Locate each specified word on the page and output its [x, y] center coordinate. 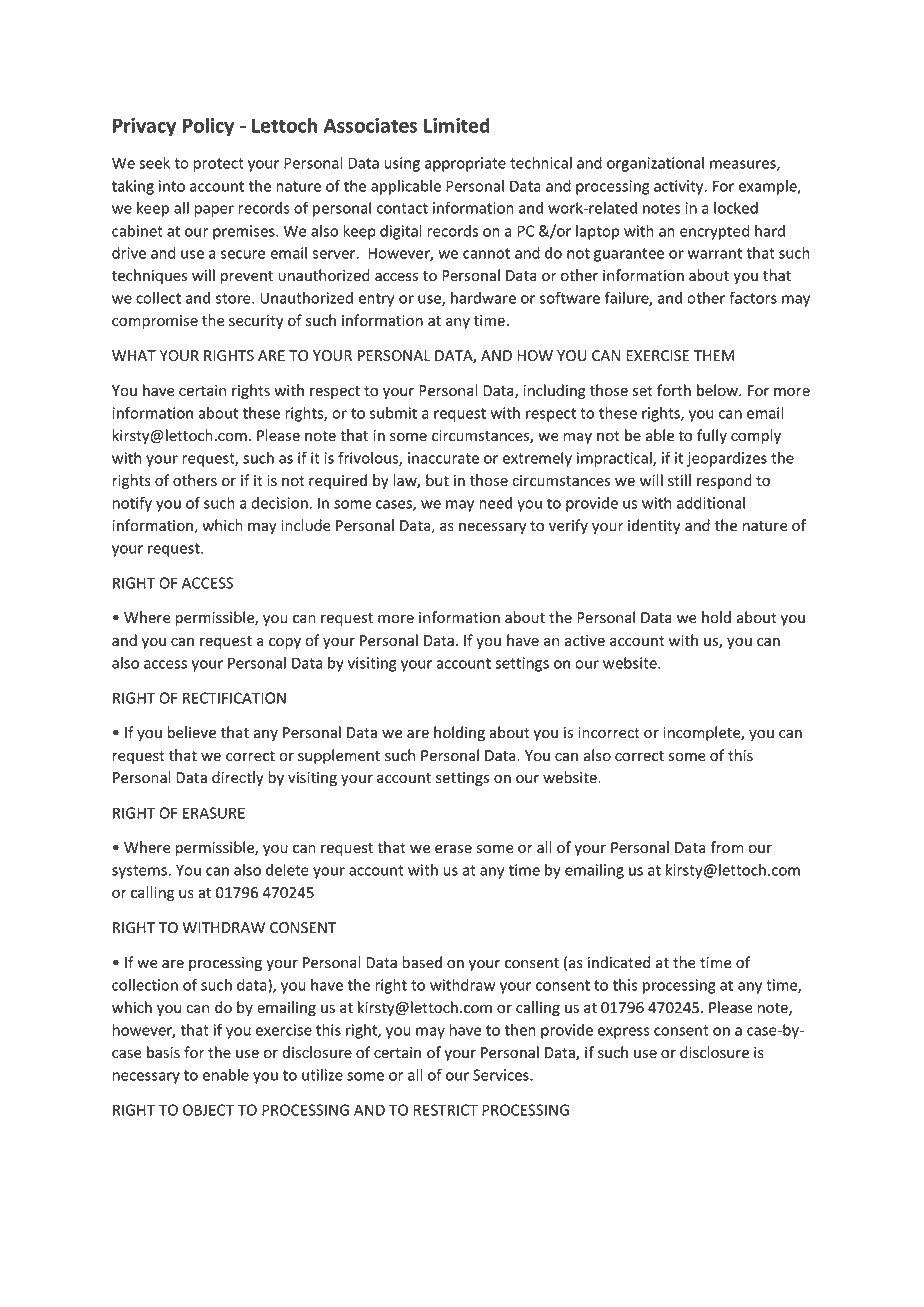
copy [285, 643]
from [727, 847]
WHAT [134, 355]
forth [674, 390]
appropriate [465, 164]
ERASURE [214, 813]
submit [393, 413]
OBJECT [208, 1110]
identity [654, 526]
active [585, 641]
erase [453, 849]
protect [219, 165]
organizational [655, 164]
